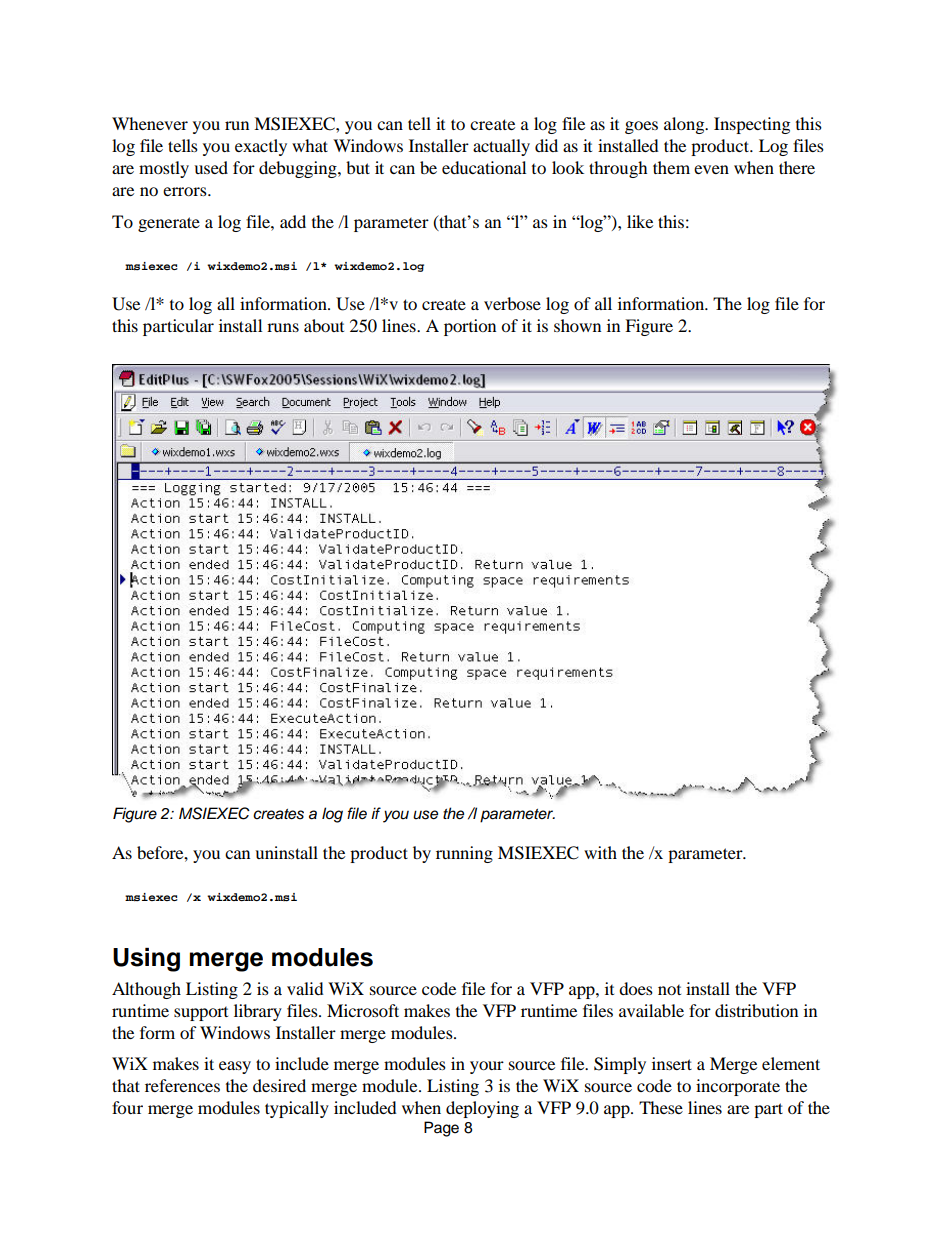 The height and width of the image is (1233, 952). I want to click on shown, so click(577, 325).
